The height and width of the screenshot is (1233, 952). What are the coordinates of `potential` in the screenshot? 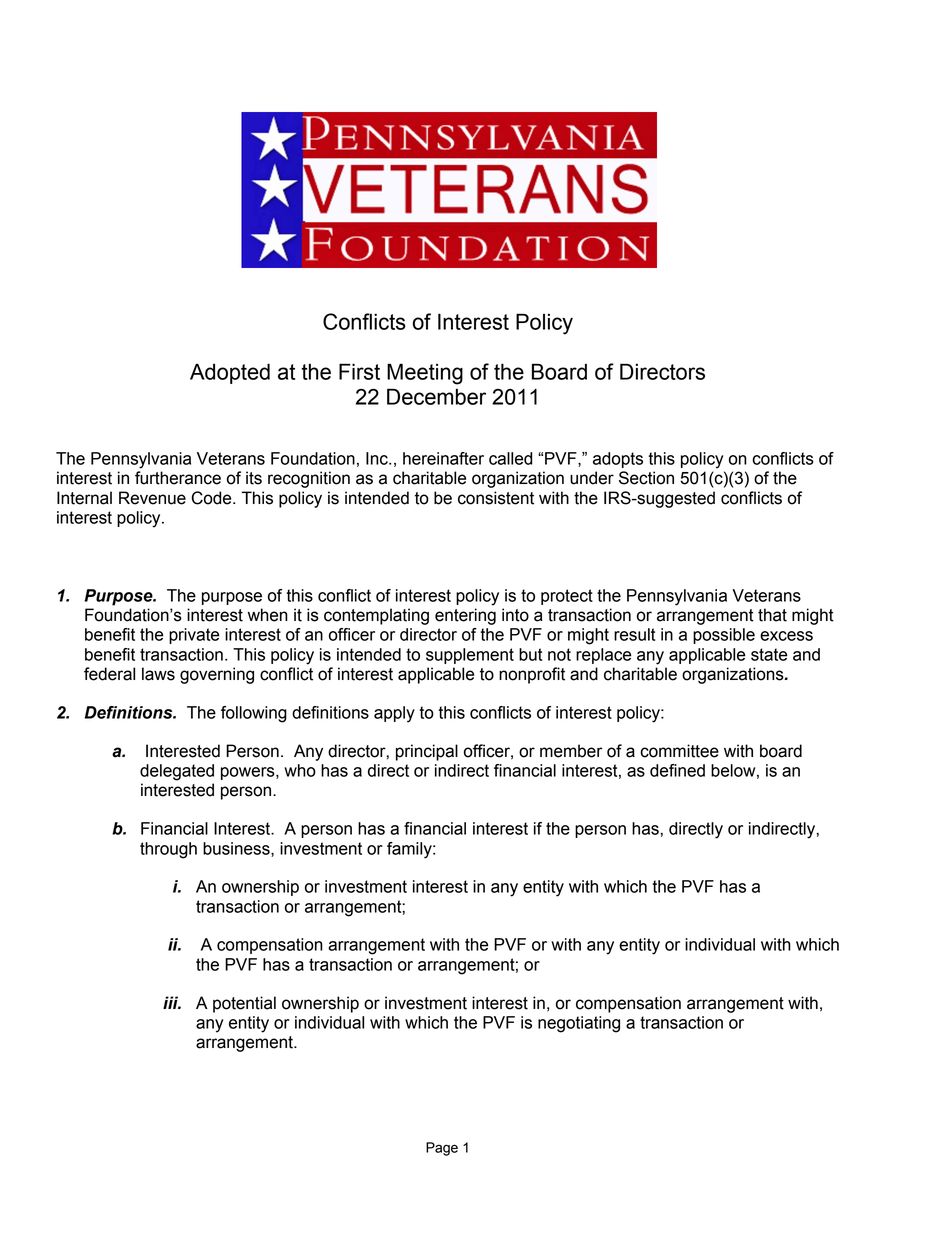 It's located at (244, 1004).
